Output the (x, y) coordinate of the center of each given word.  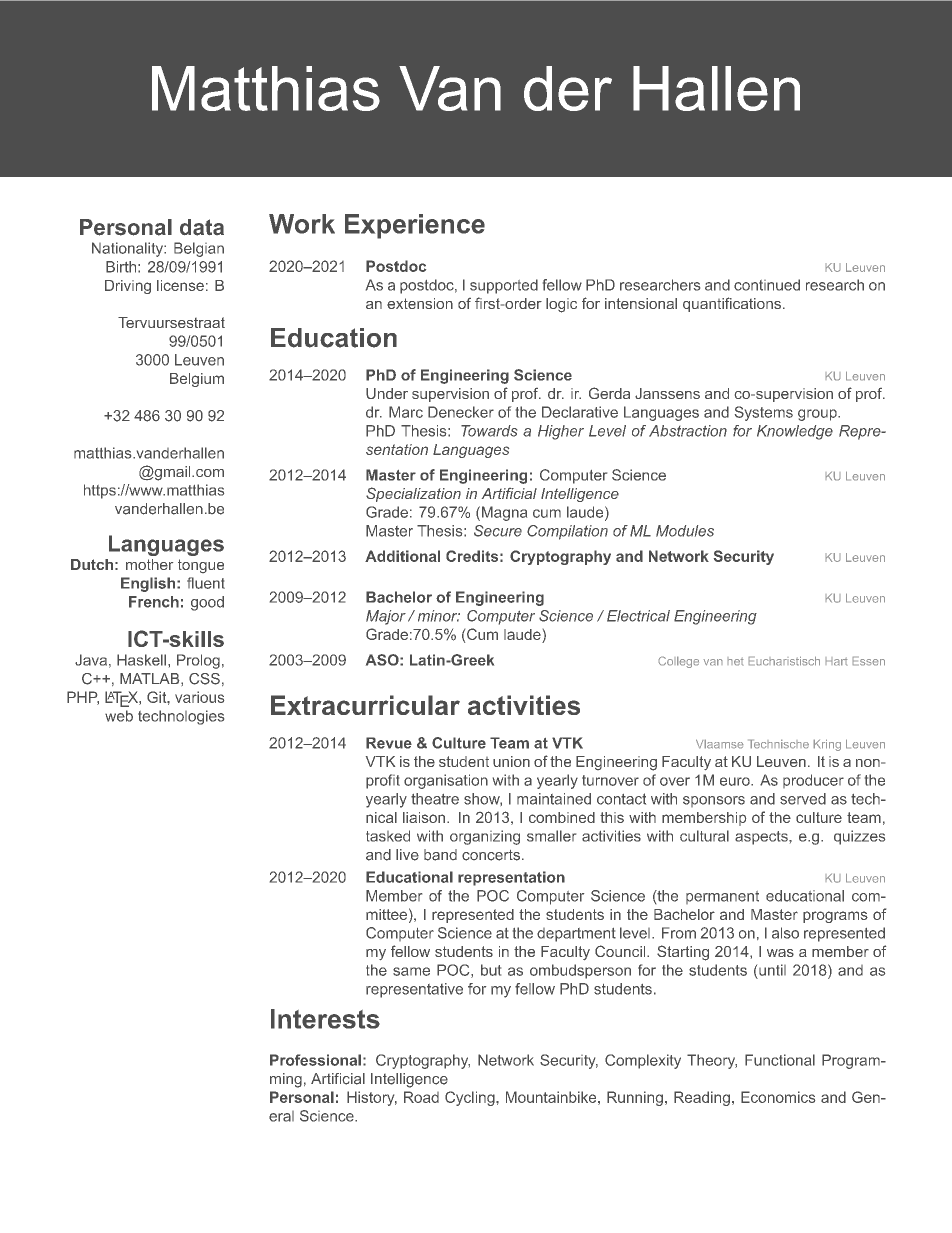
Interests (325, 1019)
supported (504, 286)
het (735, 661)
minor (439, 616)
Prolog (198, 661)
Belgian (199, 249)
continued (767, 285)
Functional (780, 1060)
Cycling (471, 1098)
